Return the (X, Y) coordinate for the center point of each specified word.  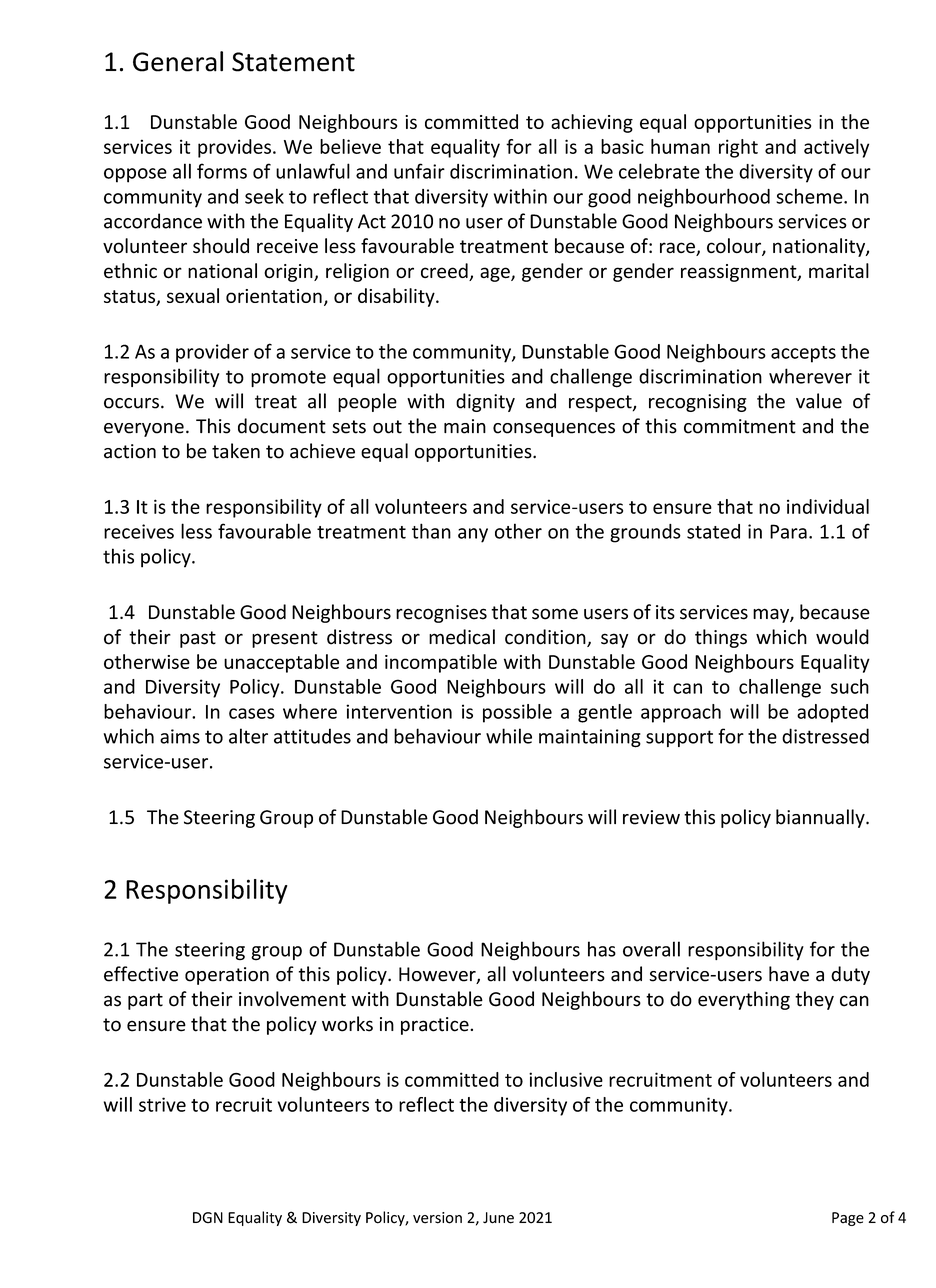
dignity (485, 402)
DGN (208, 1217)
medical (462, 637)
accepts (803, 354)
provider (212, 353)
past (198, 639)
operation (227, 976)
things (721, 638)
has (602, 949)
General (178, 61)
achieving (592, 123)
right (738, 148)
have (789, 974)
